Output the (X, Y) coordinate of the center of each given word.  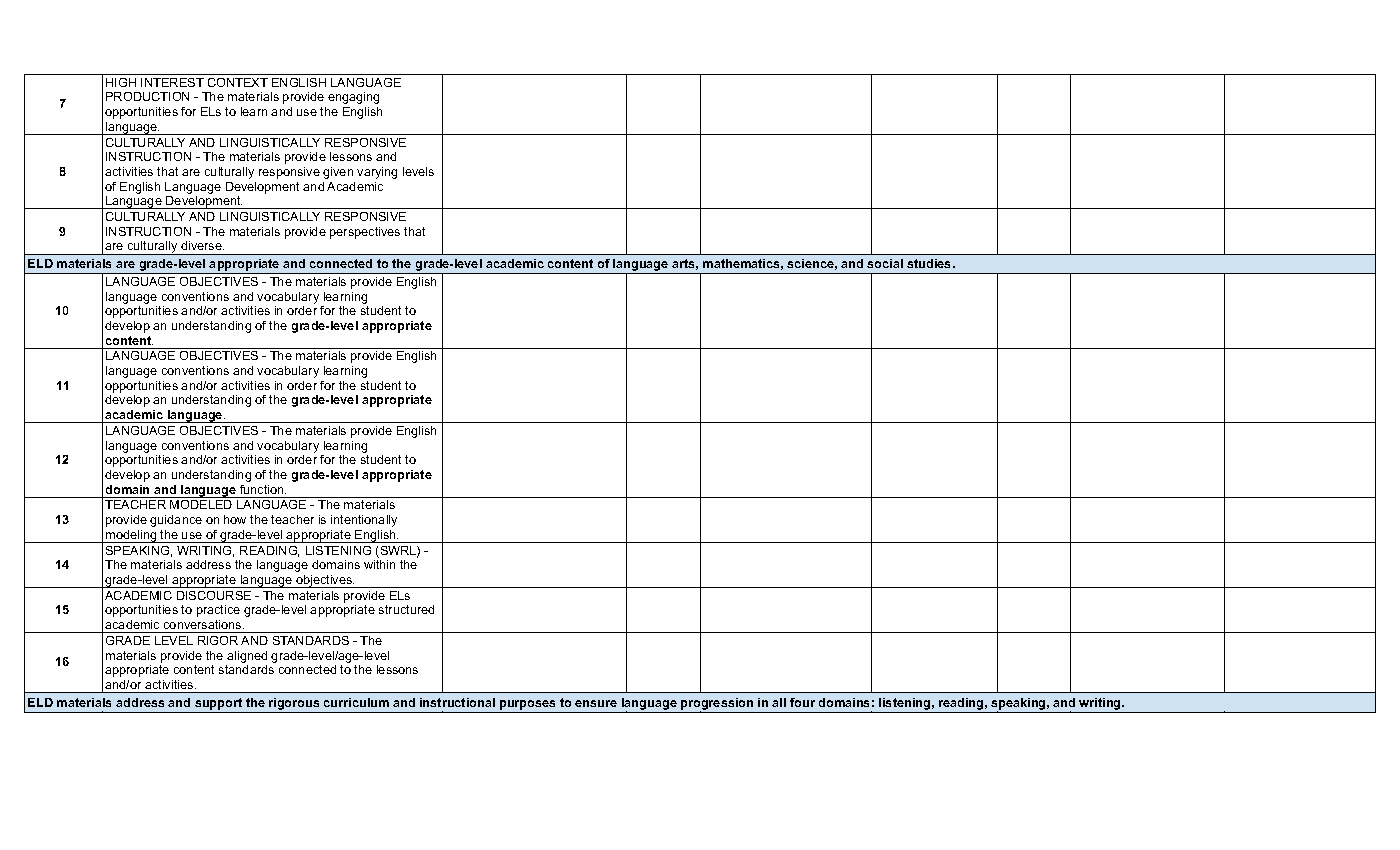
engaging (353, 98)
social (885, 263)
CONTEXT (238, 82)
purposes (527, 705)
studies (930, 263)
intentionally (364, 521)
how (235, 519)
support (218, 704)
